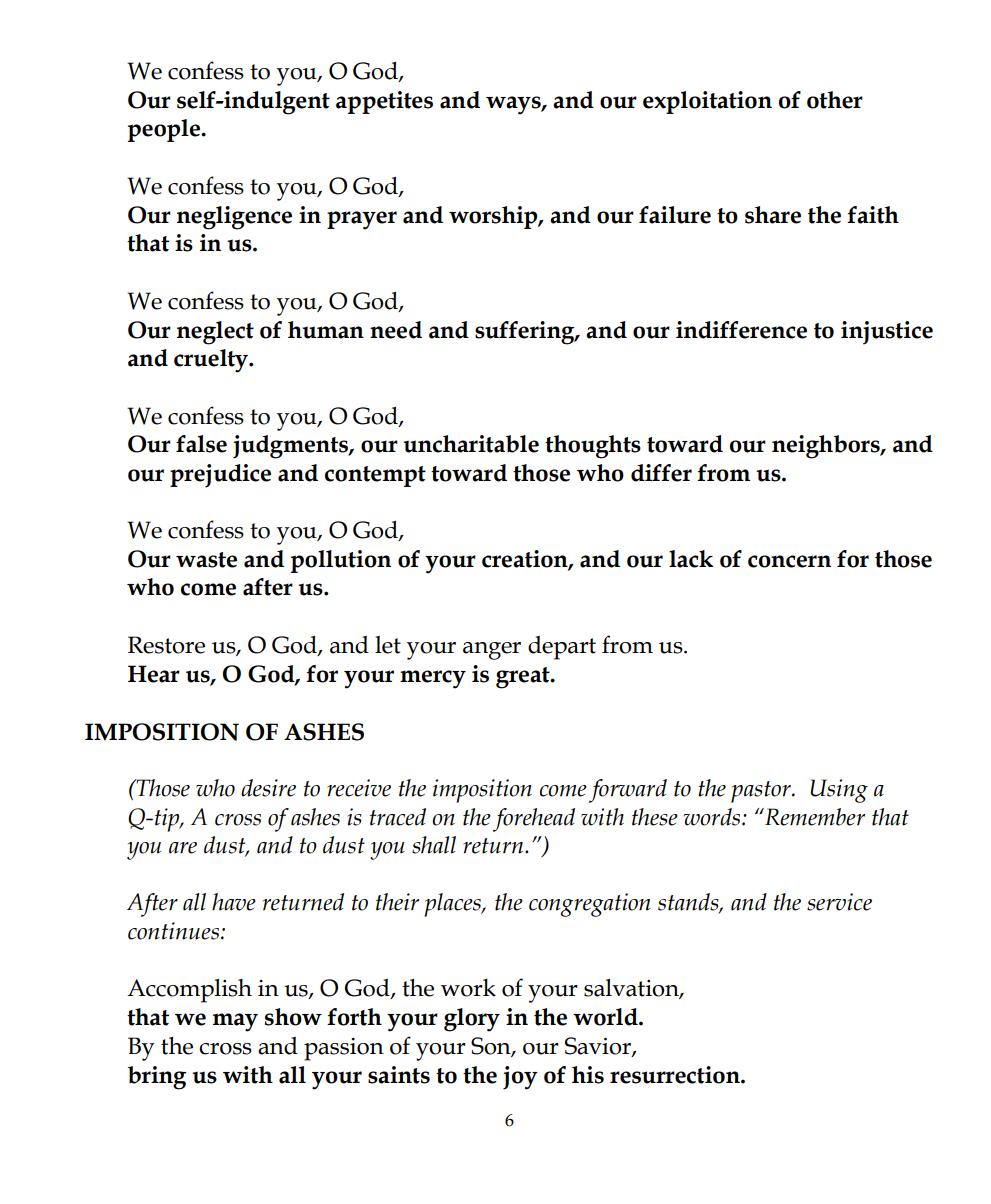 Image resolution: width=991 pixels, height=1204 pixels. What do you see at coordinates (887, 333) in the image?
I see `injustice` at bounding box center [887, 333].
